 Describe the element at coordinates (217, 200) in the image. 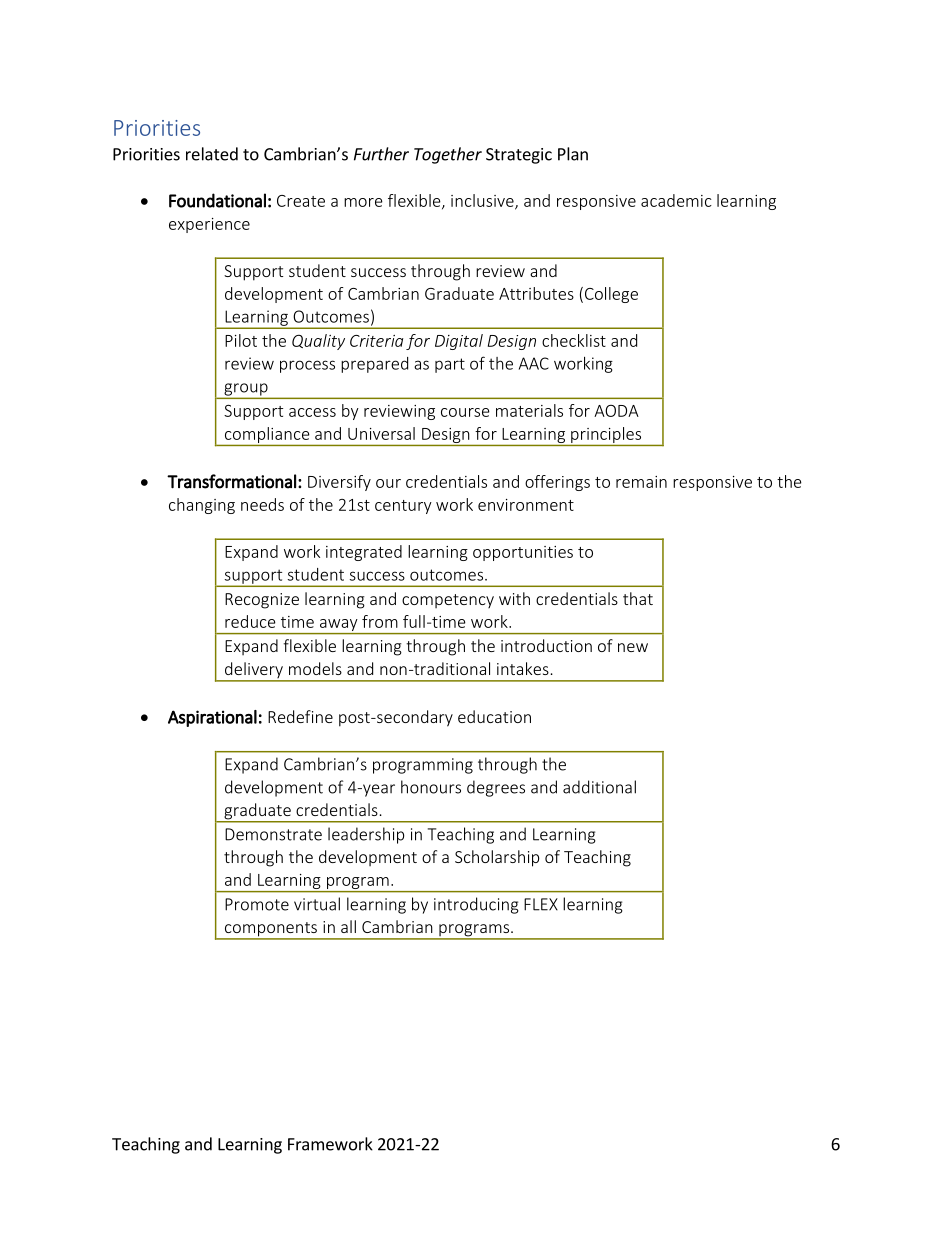

I see `Foundational` at that location.
